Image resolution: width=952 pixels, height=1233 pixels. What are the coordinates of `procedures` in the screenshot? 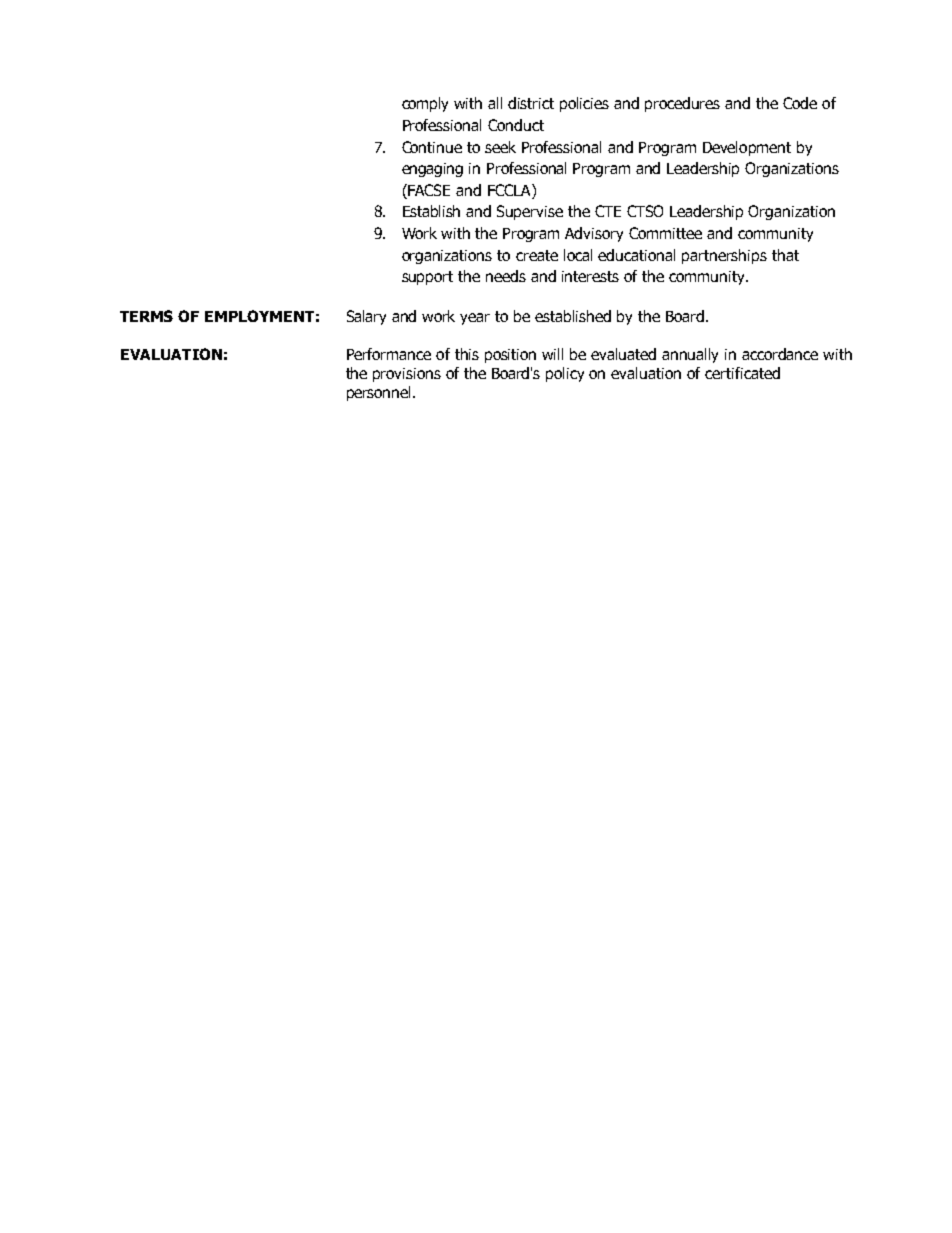 It's located at (682, 104).
